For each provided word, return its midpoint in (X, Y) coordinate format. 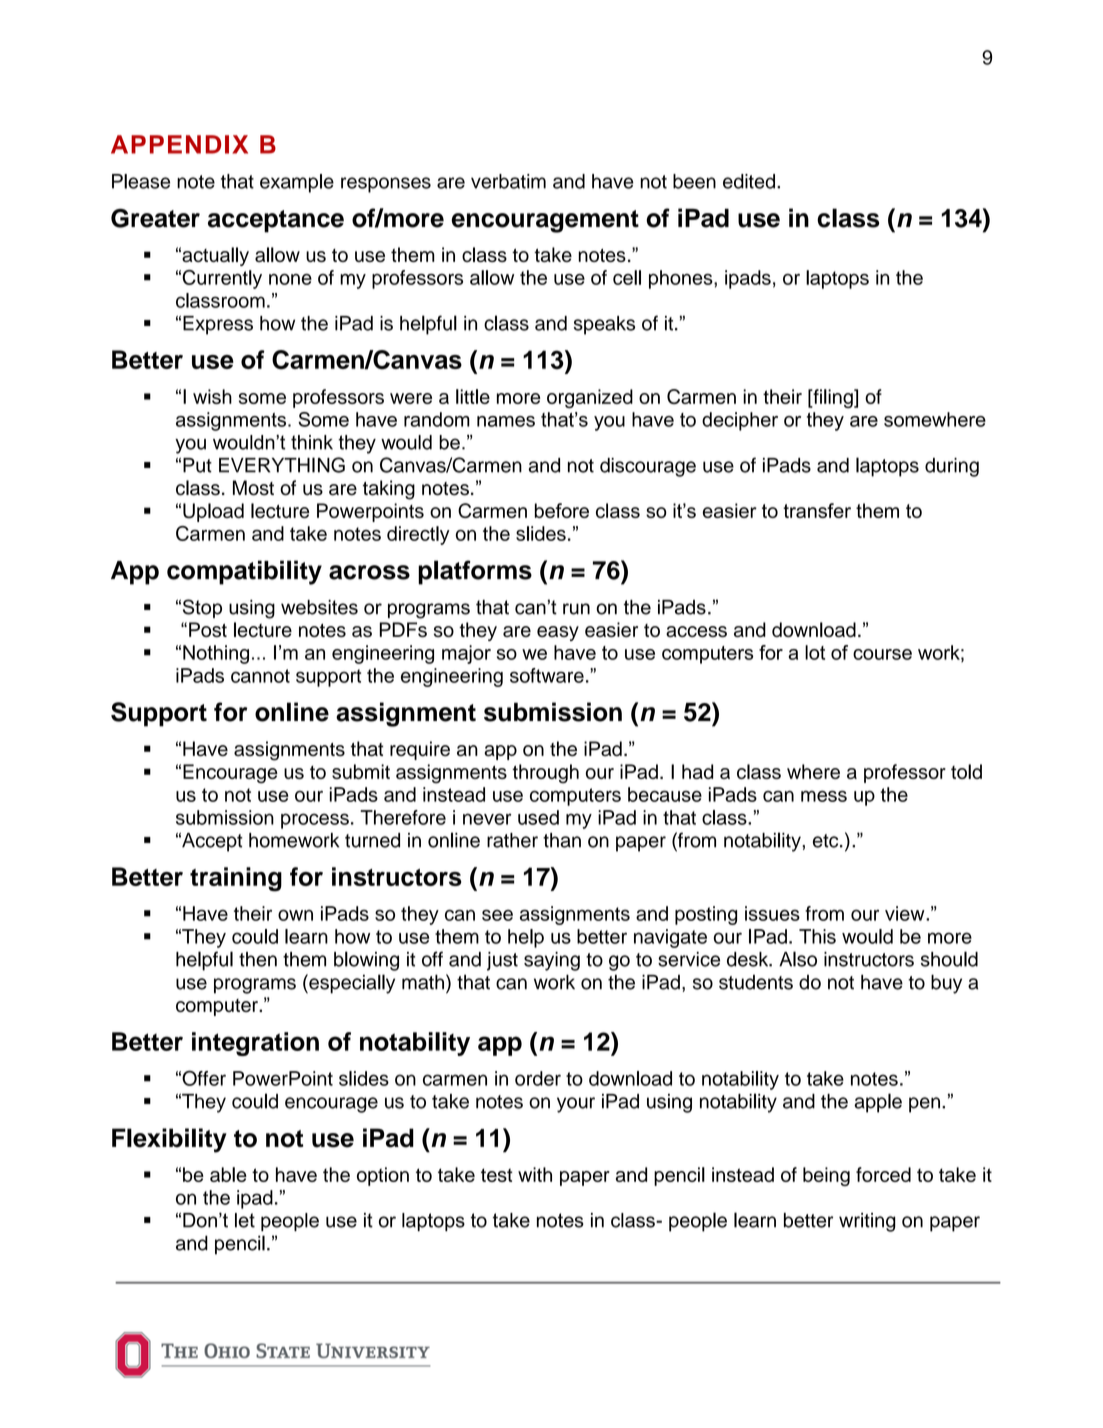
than (562, 840)
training (236, 879)
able (228, 1174)
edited (749, 181)
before (562, 510)
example (297, 183)
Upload (213, 512)
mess (824, 796)
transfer (817, 510)
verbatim (508, 181)
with (535, 1174)
